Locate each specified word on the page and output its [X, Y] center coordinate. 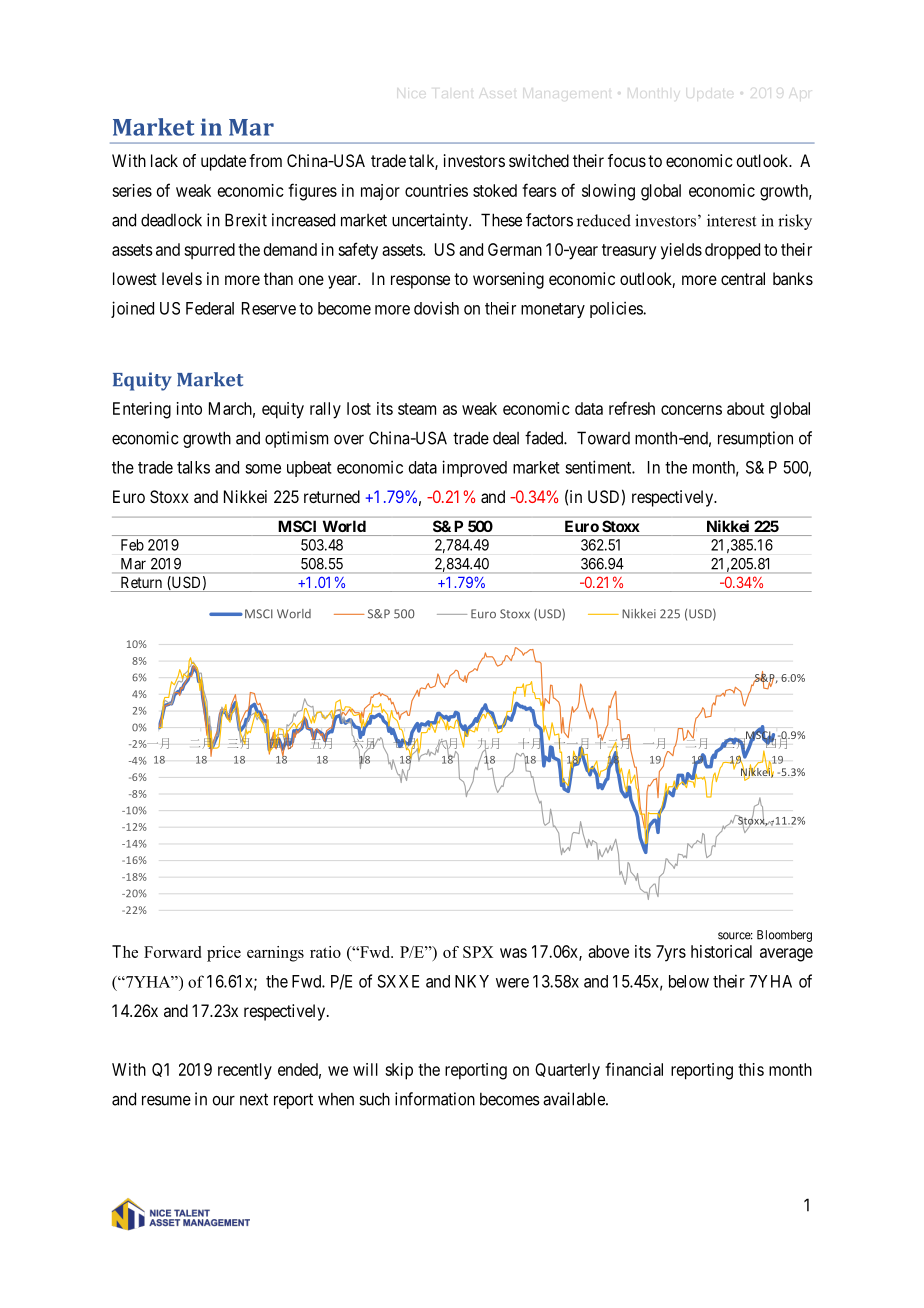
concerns [691, 410]
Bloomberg [784, 936]
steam [417, 409]
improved [474, 468]
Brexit [246, 220]
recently [245, 1071]
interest [731, 220]
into [189, 408]
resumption [755, 439]
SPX [478, 952]
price [224, 954]
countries [436, 190]
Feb [132, 545]
